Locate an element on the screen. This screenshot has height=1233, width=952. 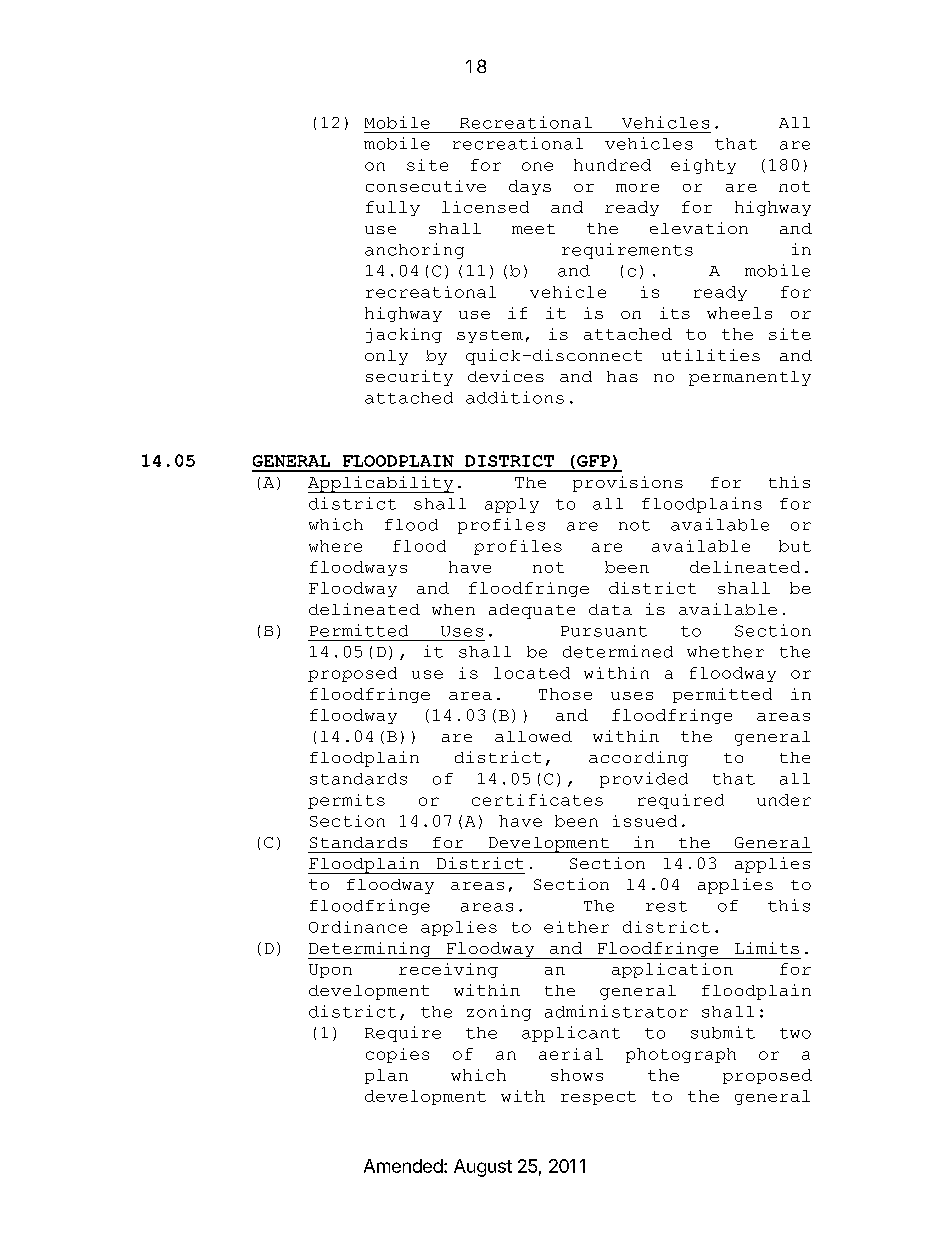
when is located at coordinates (453, 609).
